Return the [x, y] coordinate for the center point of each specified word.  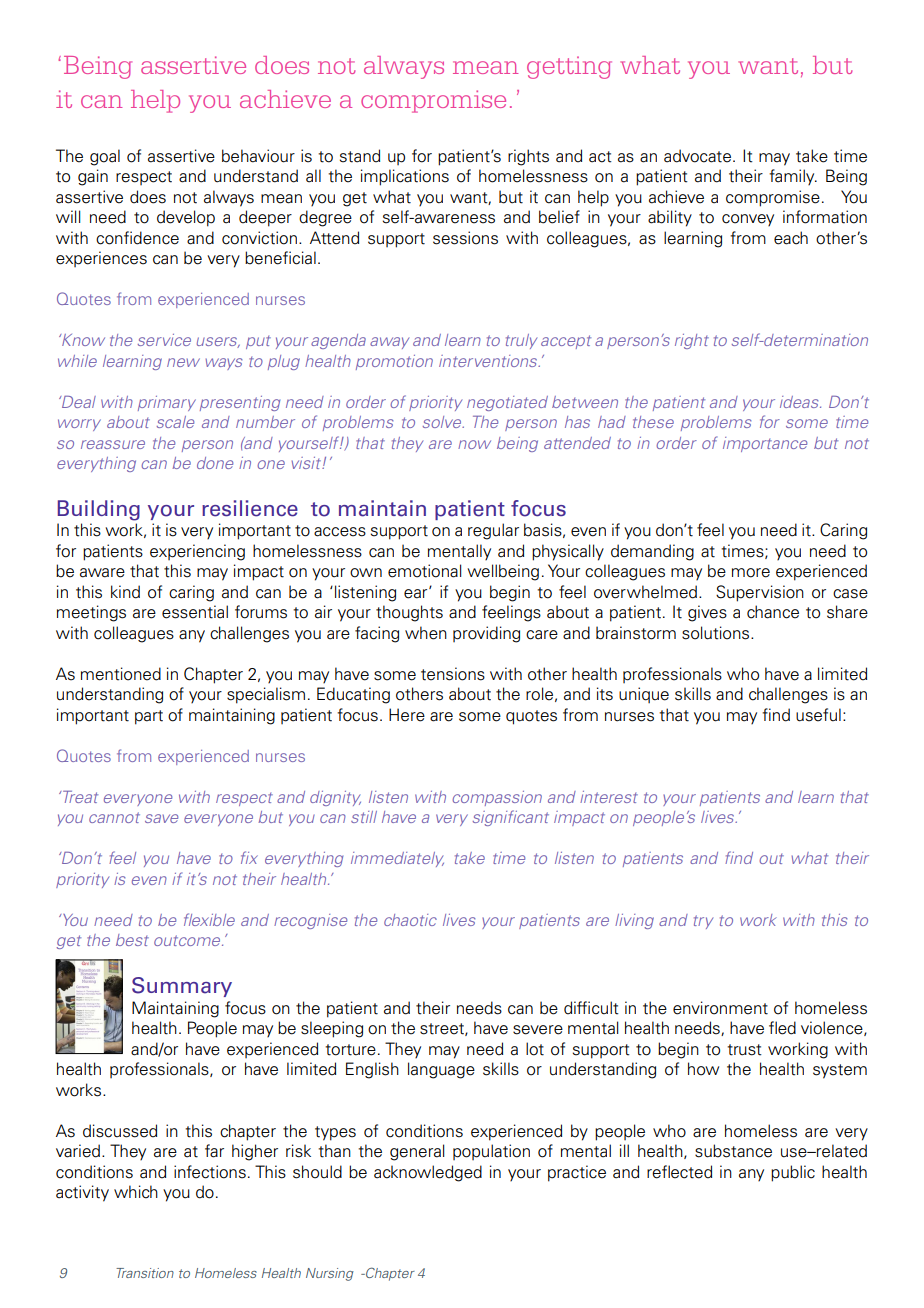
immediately [397, 859]
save [161, 818]
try [703, 922]
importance [765, 444]
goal [105, 157]
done [215, 463]
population [491, 1152]
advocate [697, 156]
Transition [145, 1273]
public [793, 1173]
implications [405, 177]
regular [493, 531]
